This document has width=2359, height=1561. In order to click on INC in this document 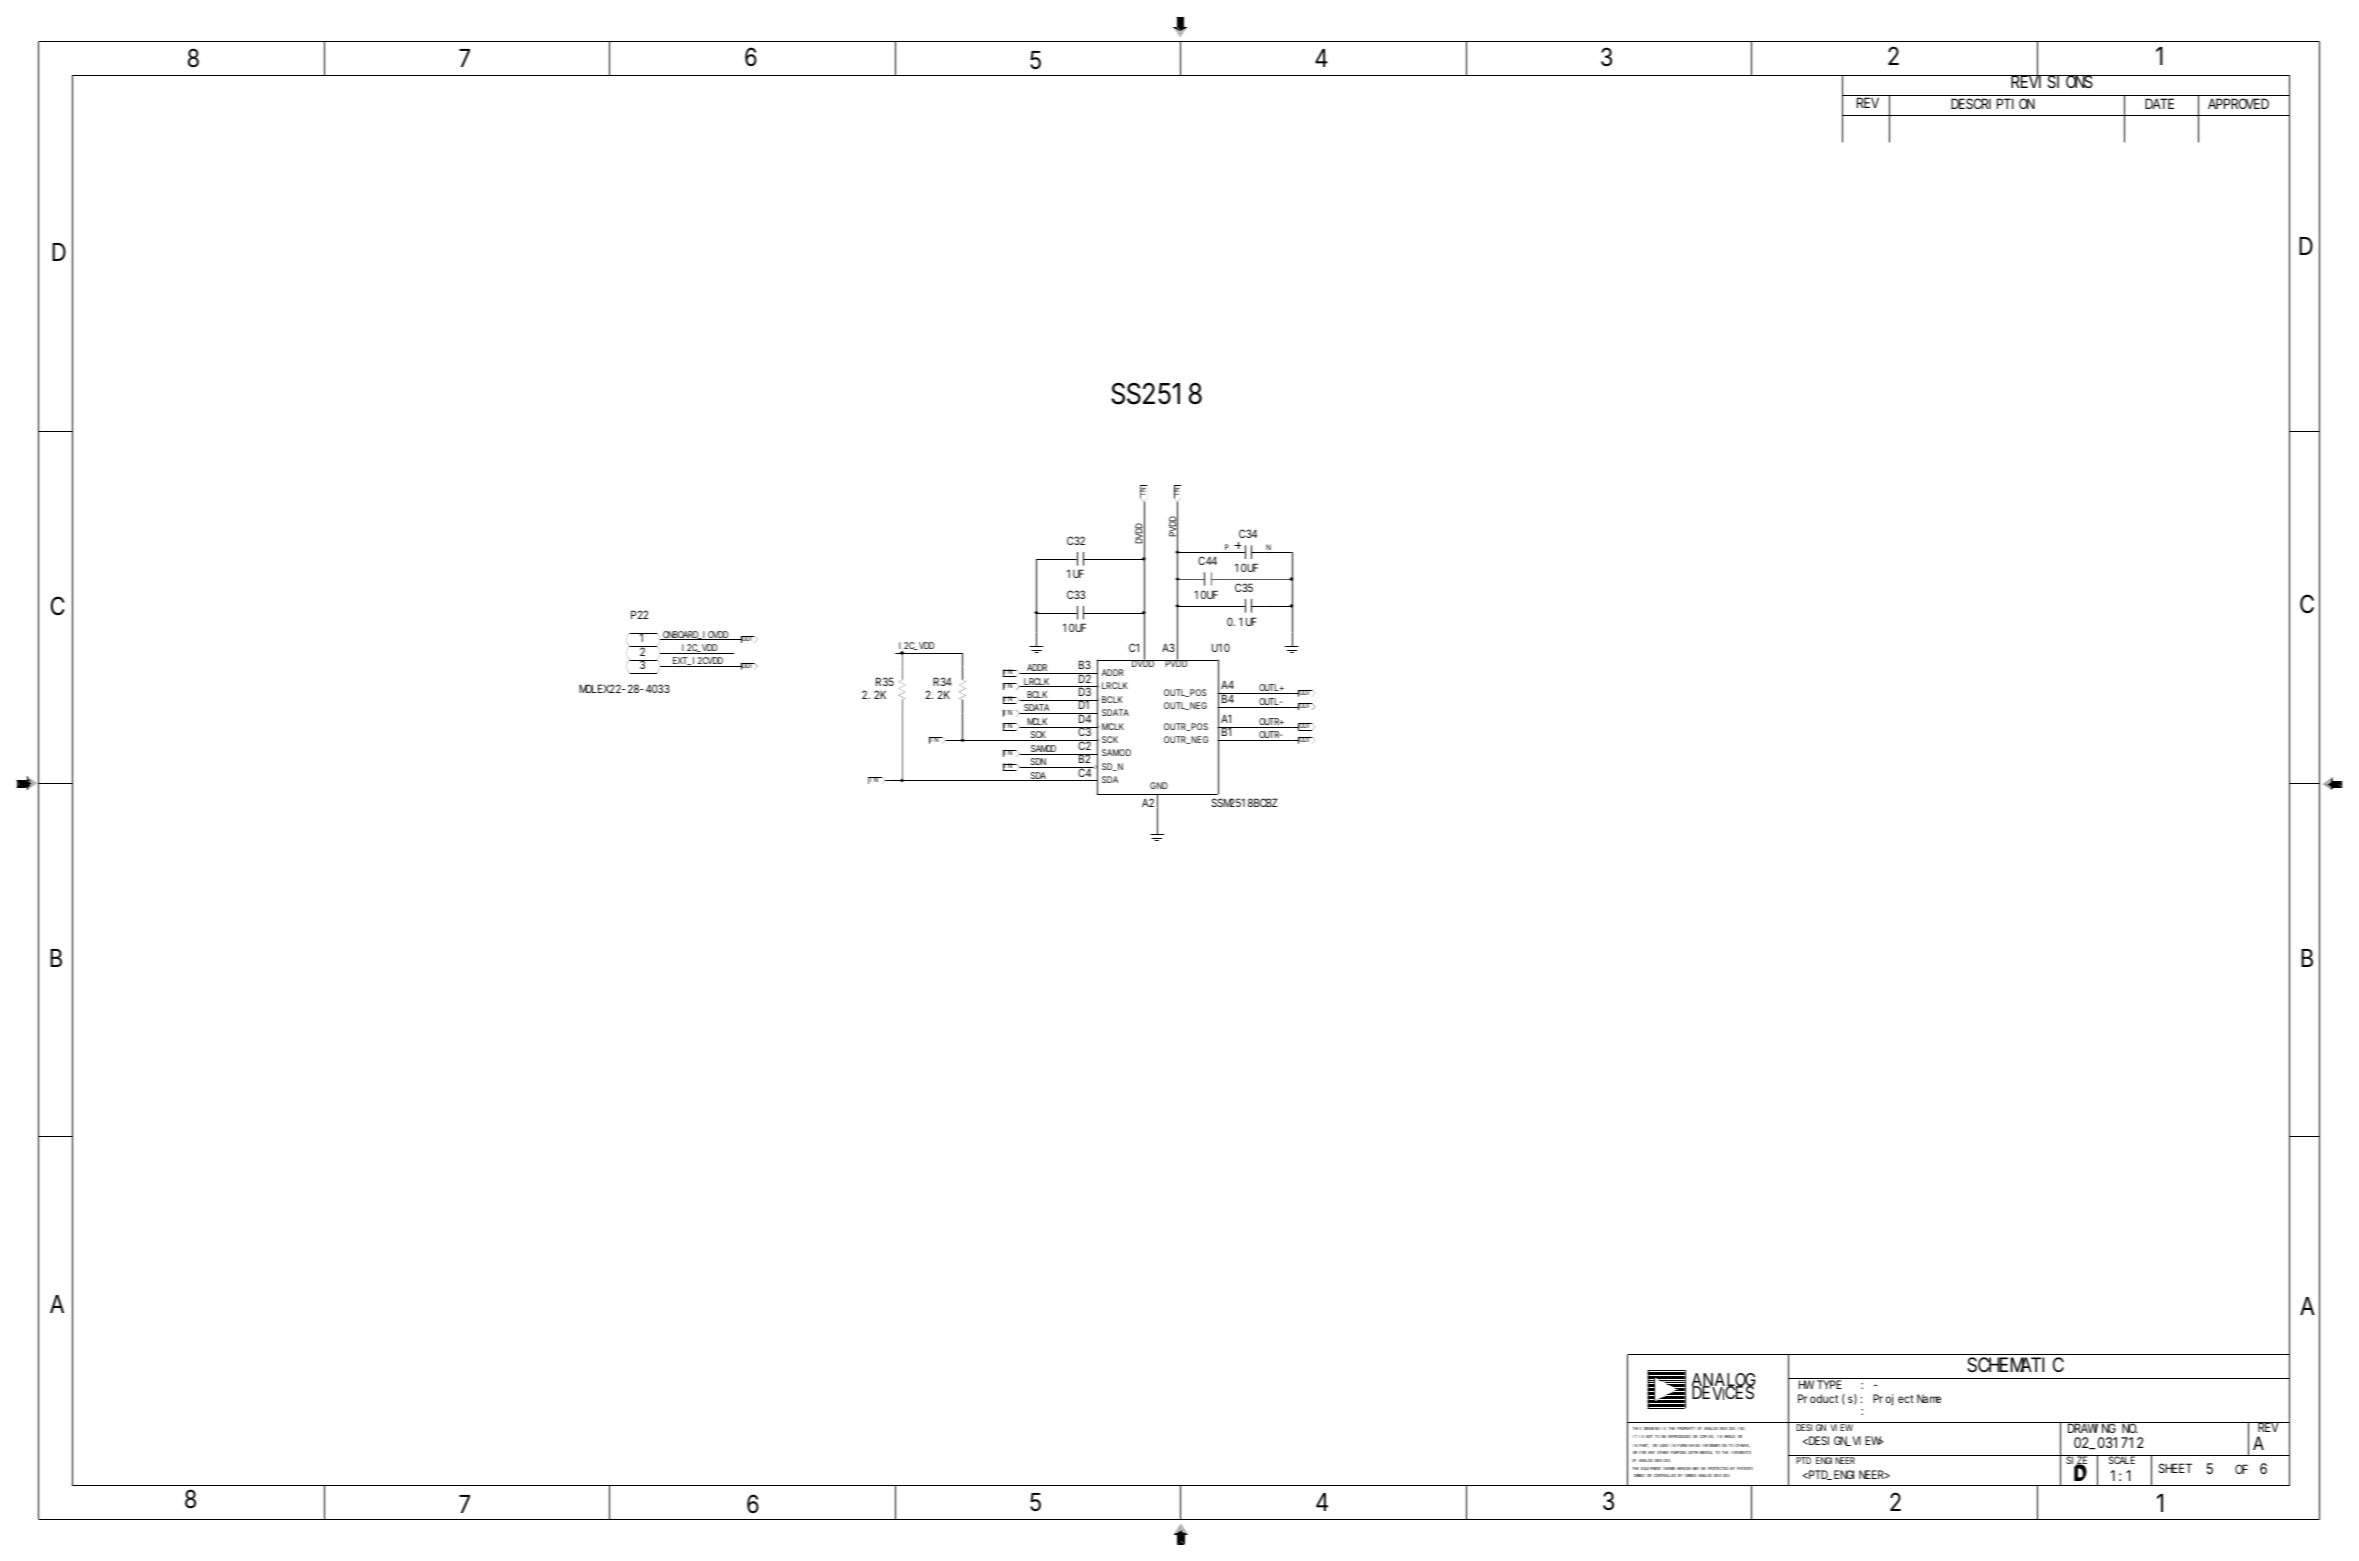, I will do `click(1742, 1428)`.
